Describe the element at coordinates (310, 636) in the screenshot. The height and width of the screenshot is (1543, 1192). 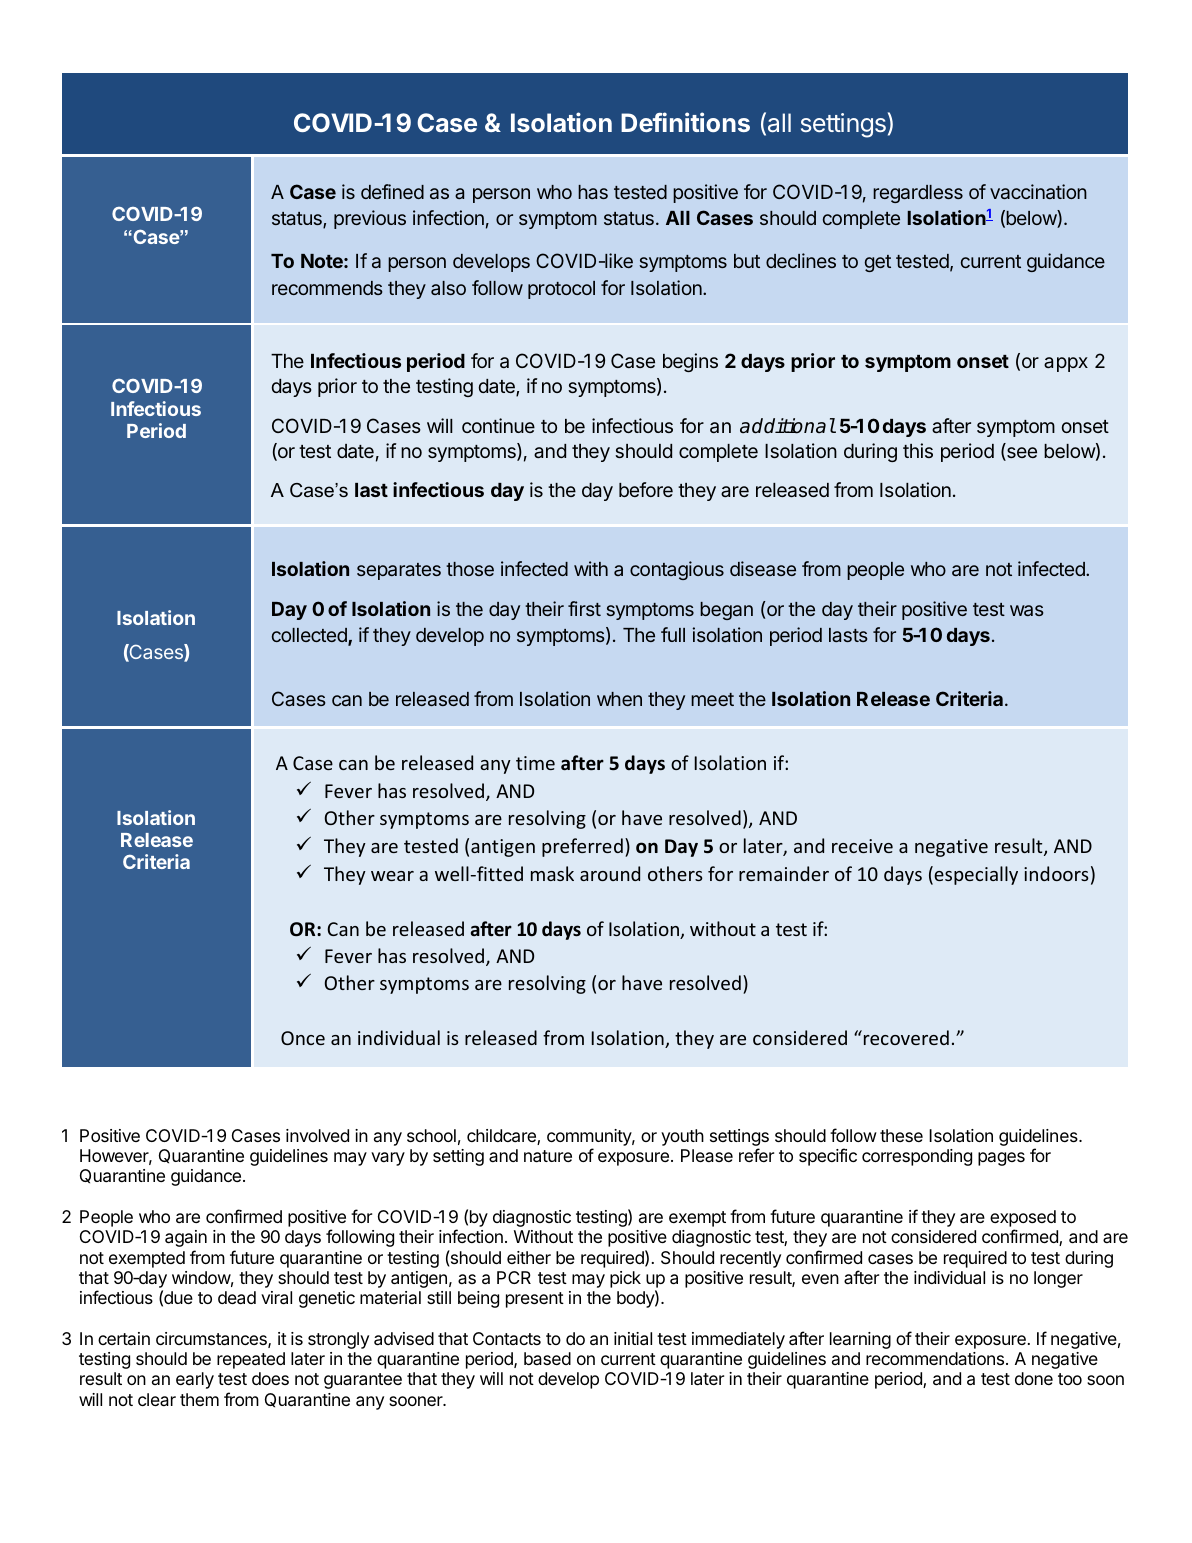
I see `collected` at that location.
